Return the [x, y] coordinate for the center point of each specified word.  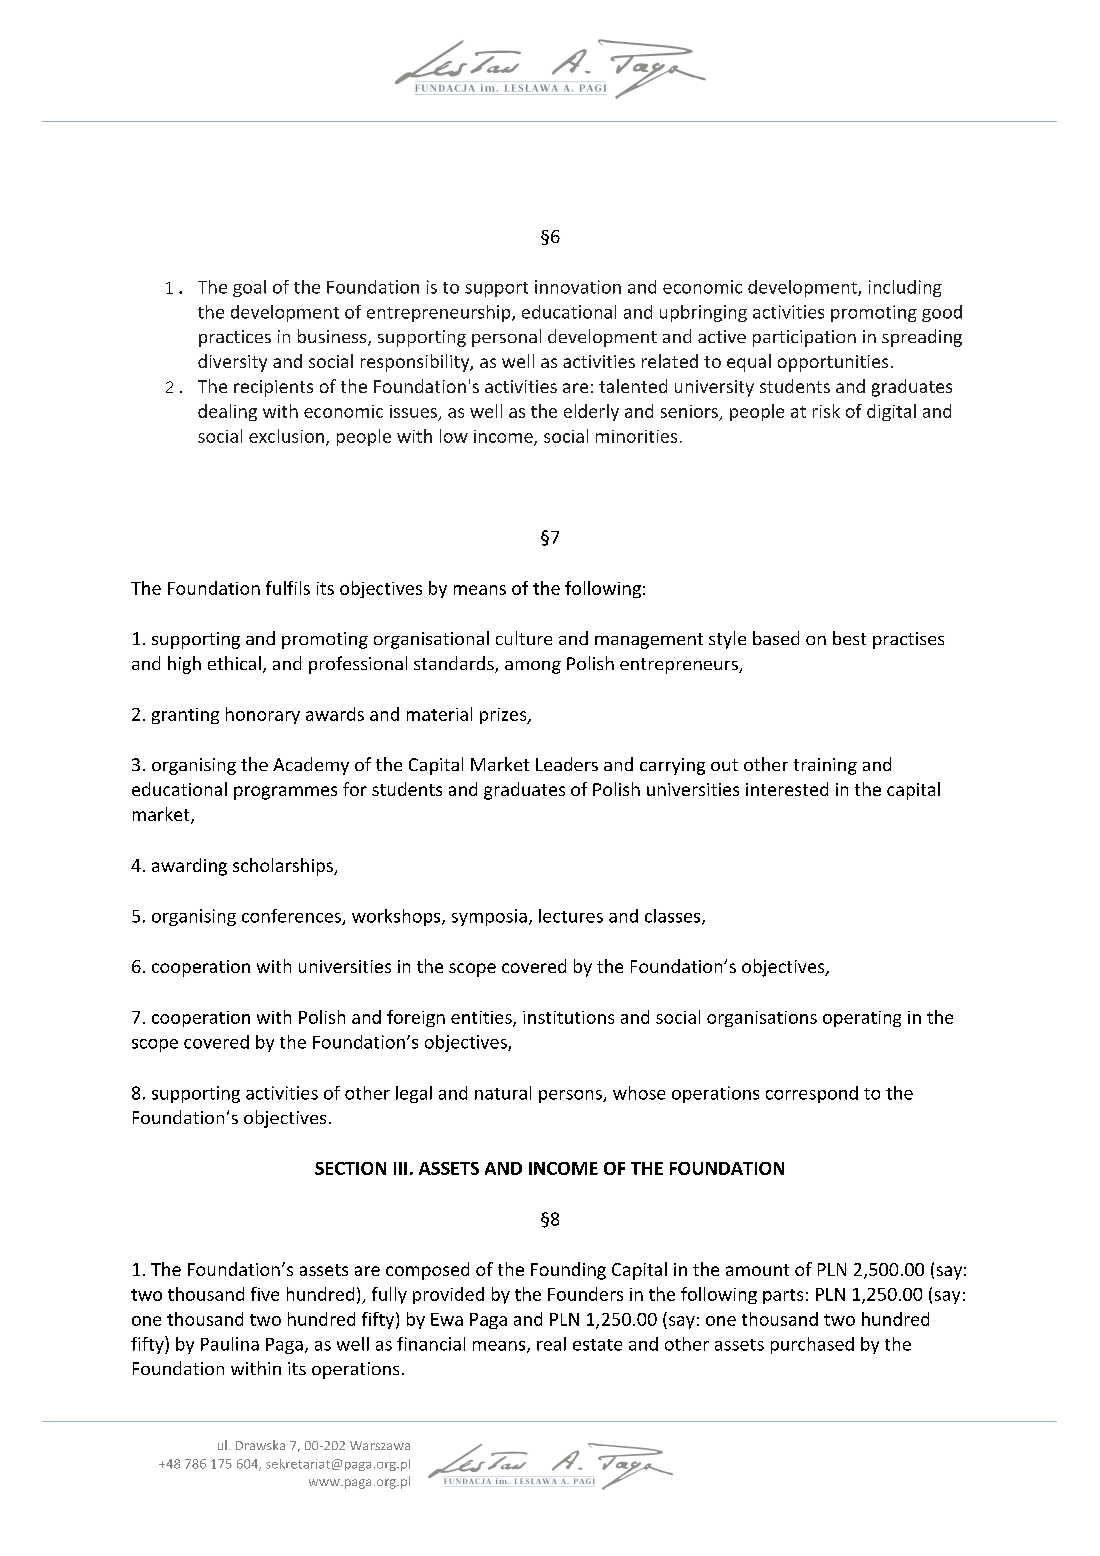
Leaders [567, 764]
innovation [578, 287]
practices [235, 338]
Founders [585, 1294]
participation [804, 338]
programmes [285, 793]
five [265, 1294]
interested [787, 789]
